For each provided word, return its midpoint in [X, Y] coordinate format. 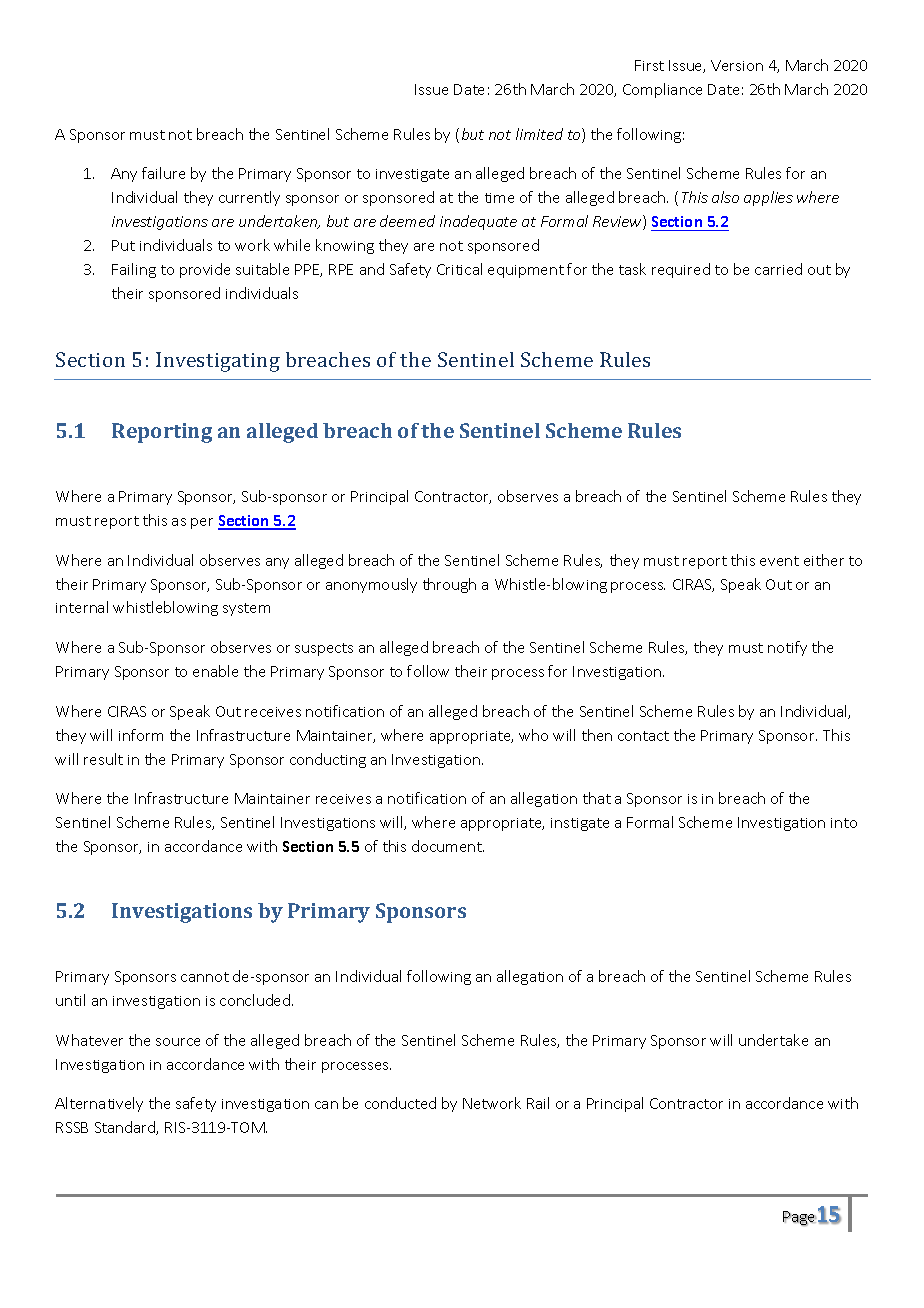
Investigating [218, 362]
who [533, 735]
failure [163, 173]
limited [539, 134]
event [779, 561]
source [178, 1042]
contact [643, 736]
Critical [459, 269]
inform [141, 735]
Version [737, 65]
